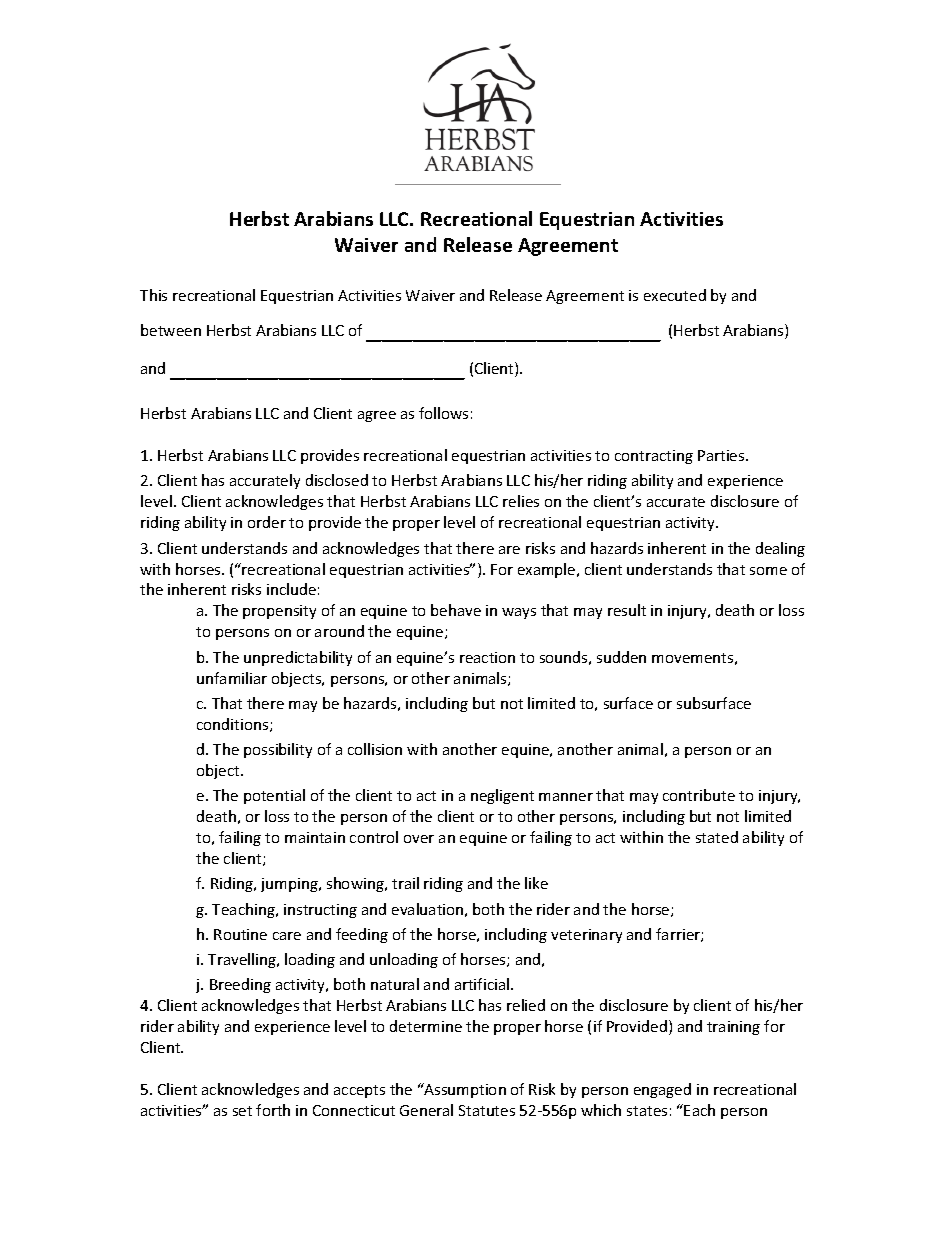  Describe the element at coordinates (487, 1110) in the screenshot. I see `Statutes` at that location.
